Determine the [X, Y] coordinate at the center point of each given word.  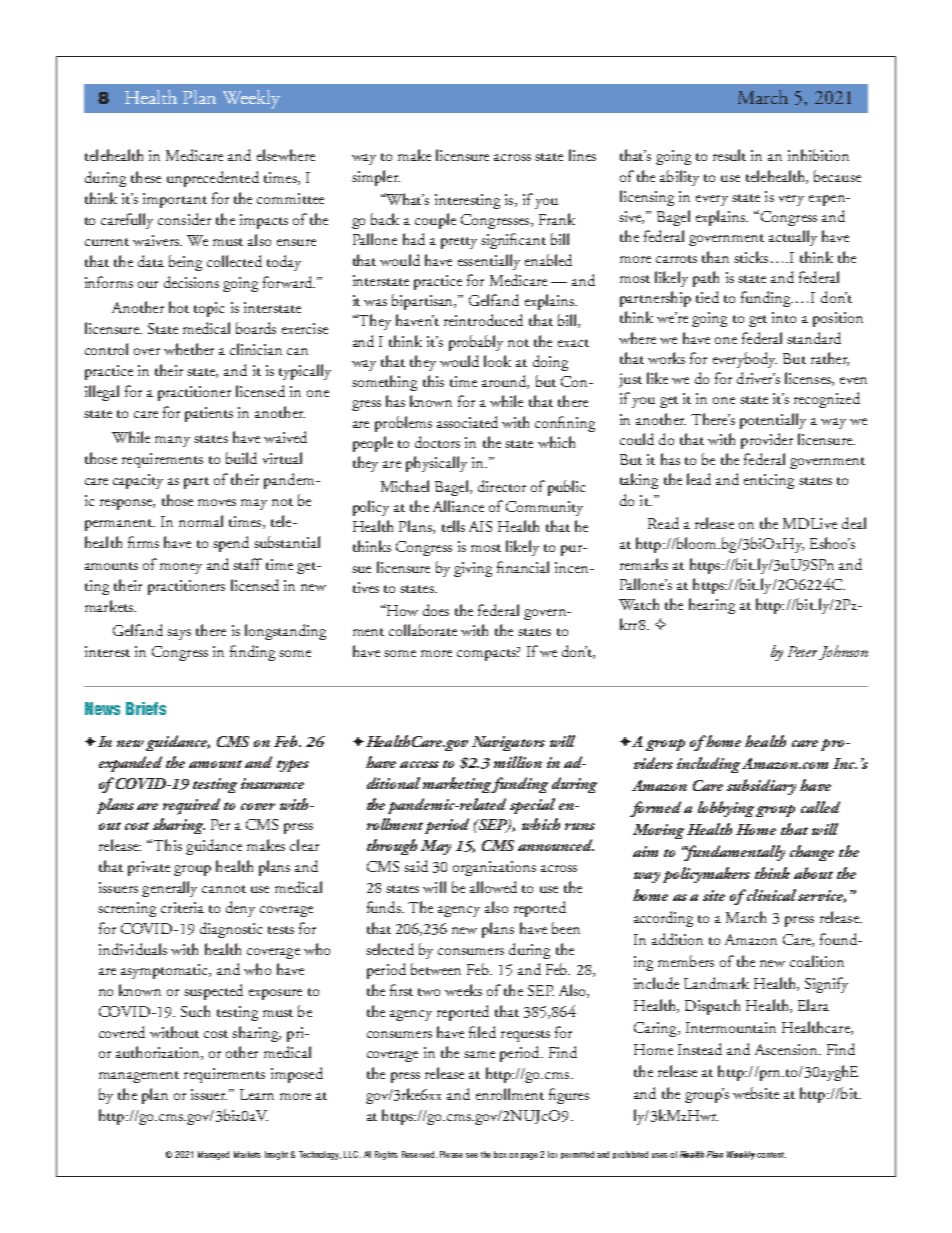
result [729, 155]
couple [435, 221]
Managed [213, 1155]
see [472, 1155]
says [179, 634]
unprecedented [213, 179]
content [771, 1155]
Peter [802, 651]
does [436, 610]
